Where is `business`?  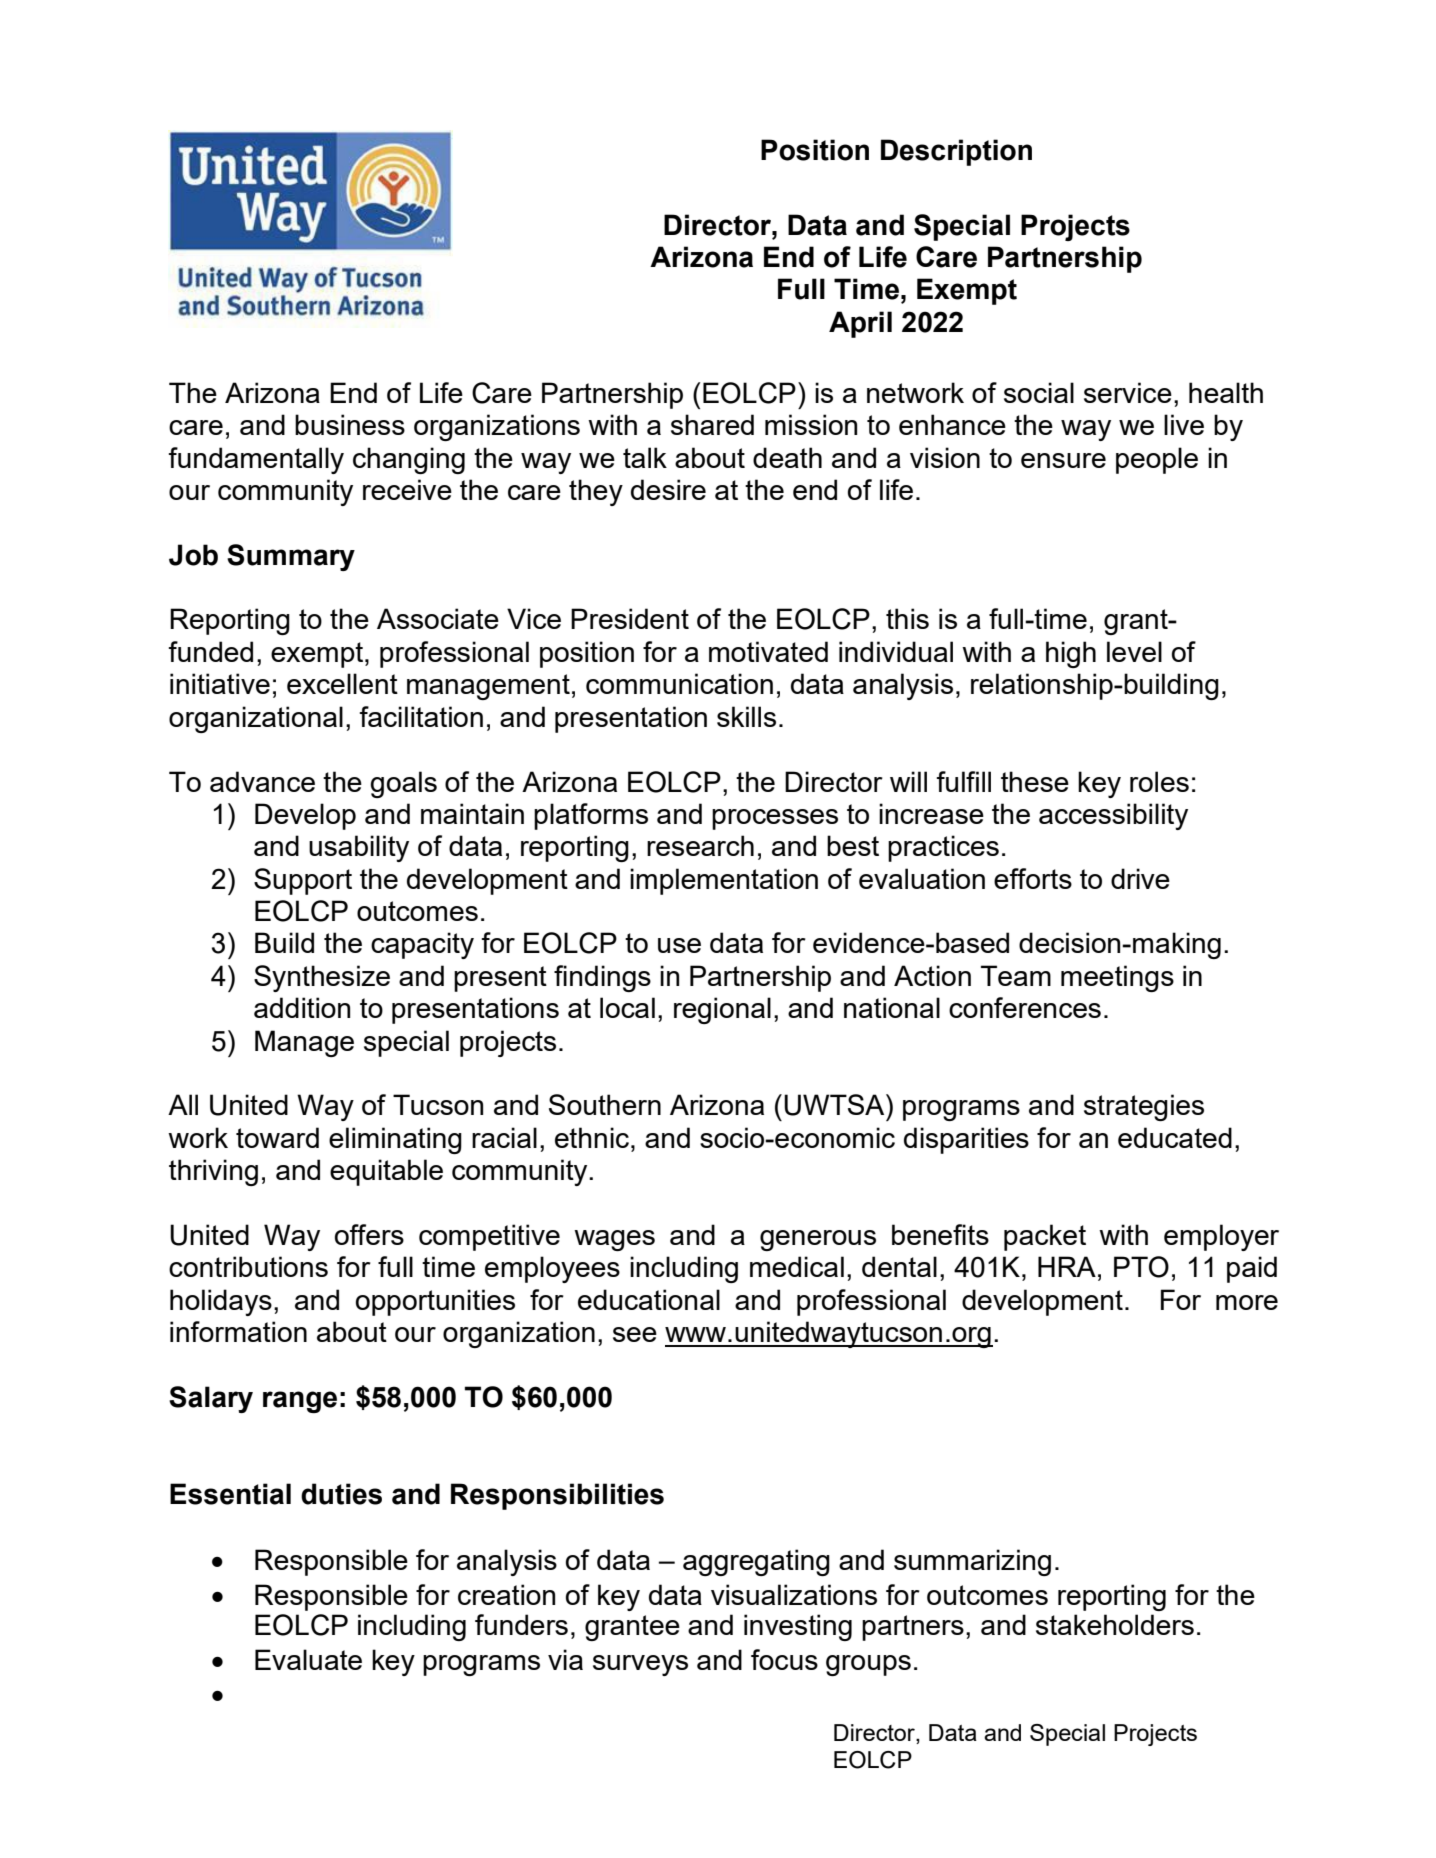
business is located at coordinates (350, 424).
